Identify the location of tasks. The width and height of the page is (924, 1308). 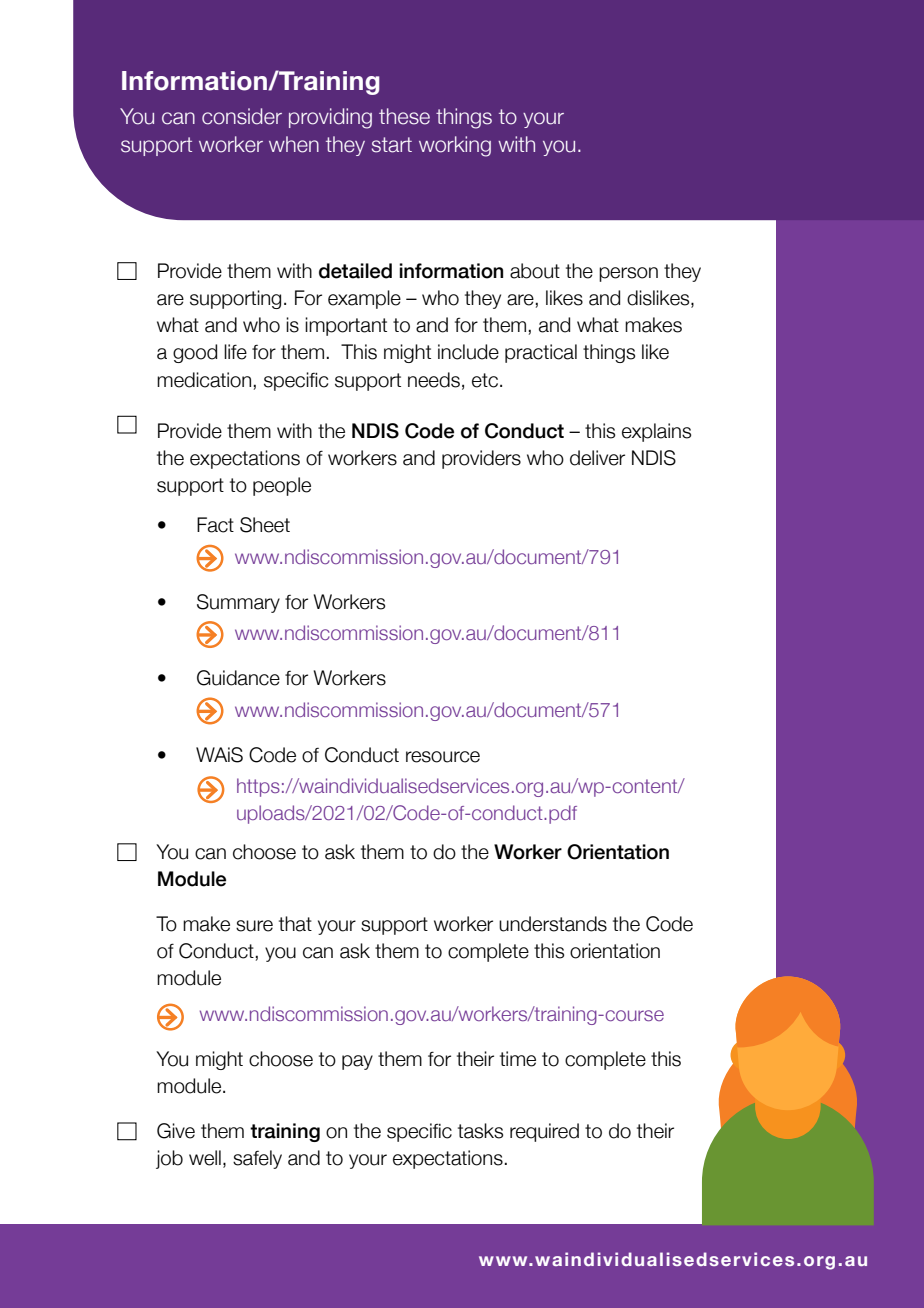
(480, 1131).
